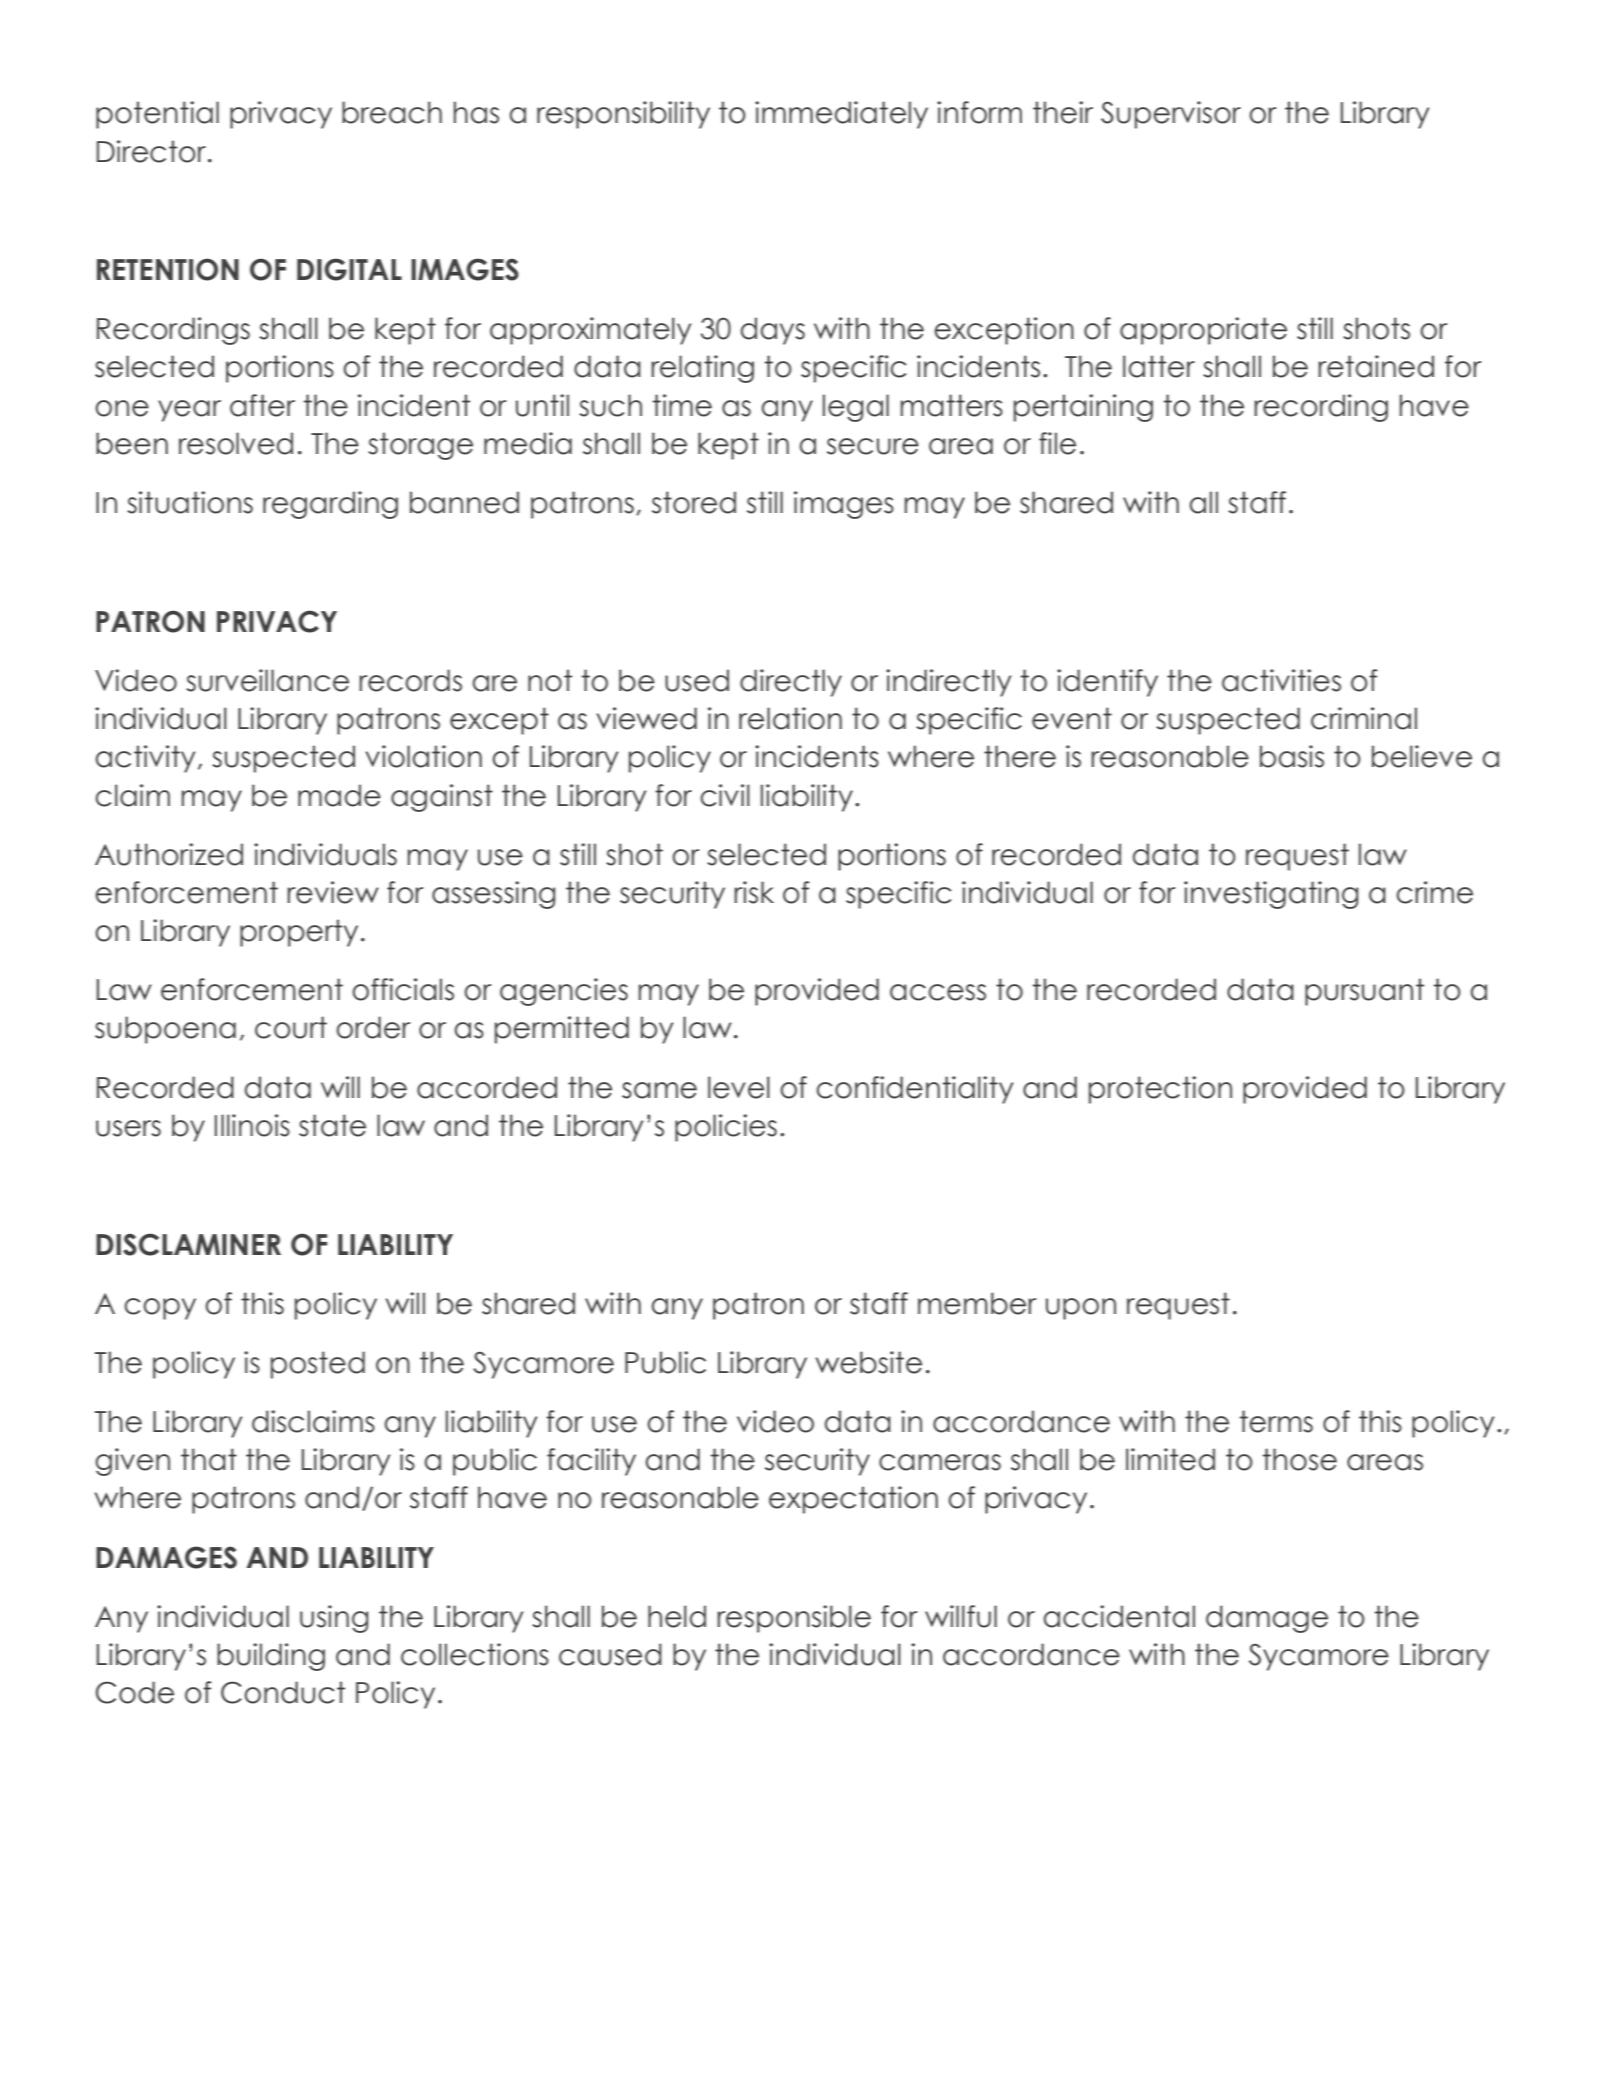 The image size is (1607, 2079). What do you see at coordinates (153, 151) in the screenshot?
I see `Director` at bounding box center [153, 151].
